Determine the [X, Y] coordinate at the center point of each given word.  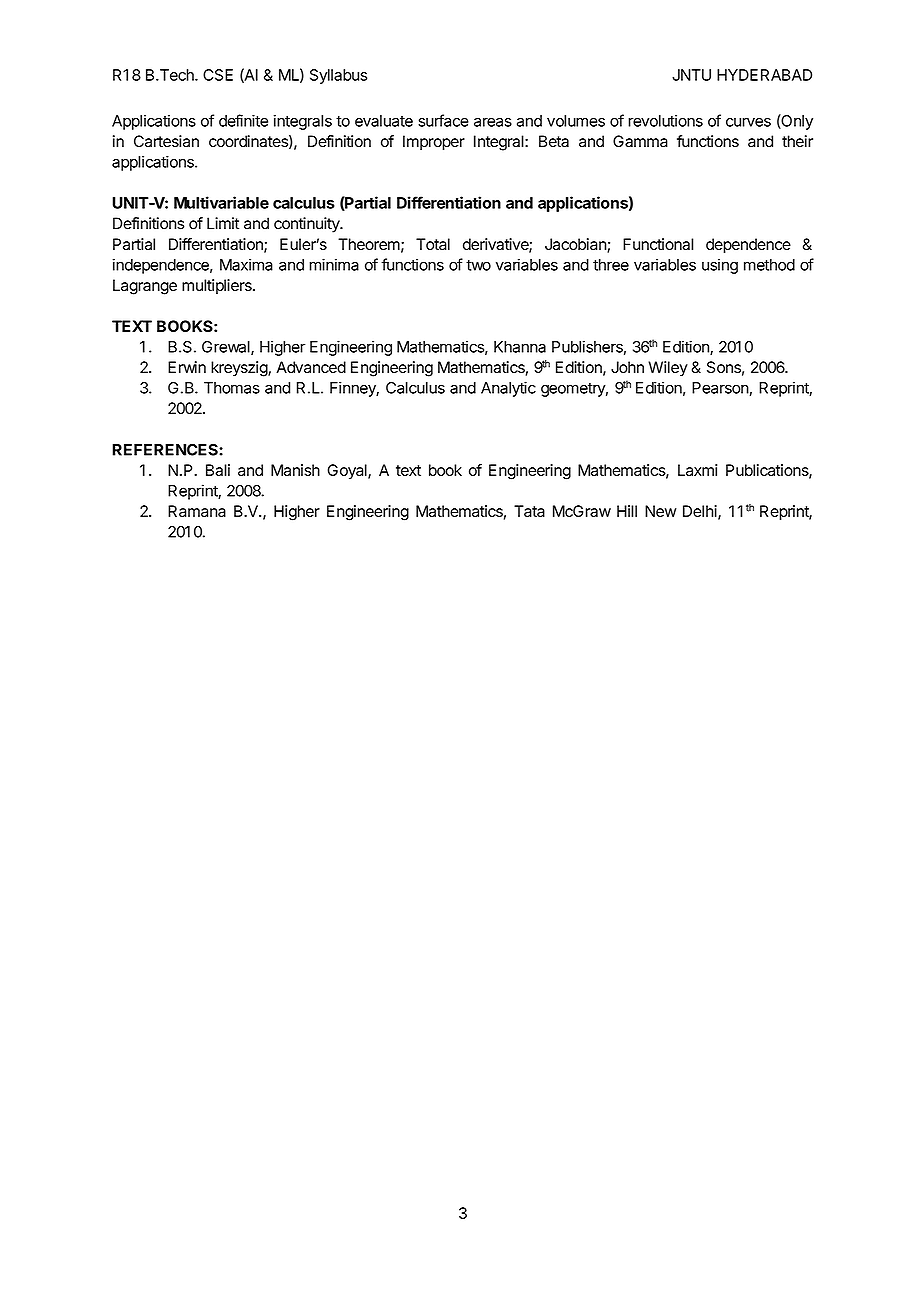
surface [443, 120]
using [720, 266]
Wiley [668, 368]
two [478, 265]
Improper [434, 143]
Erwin [187, 367]
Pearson [720, 388]
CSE [218, 75]
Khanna [520, 347]
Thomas [232, 388]
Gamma [640, 141]
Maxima [246, 264]
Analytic [508, 389]
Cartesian [166, 141]
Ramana [197, 511]
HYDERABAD [764, 75]
